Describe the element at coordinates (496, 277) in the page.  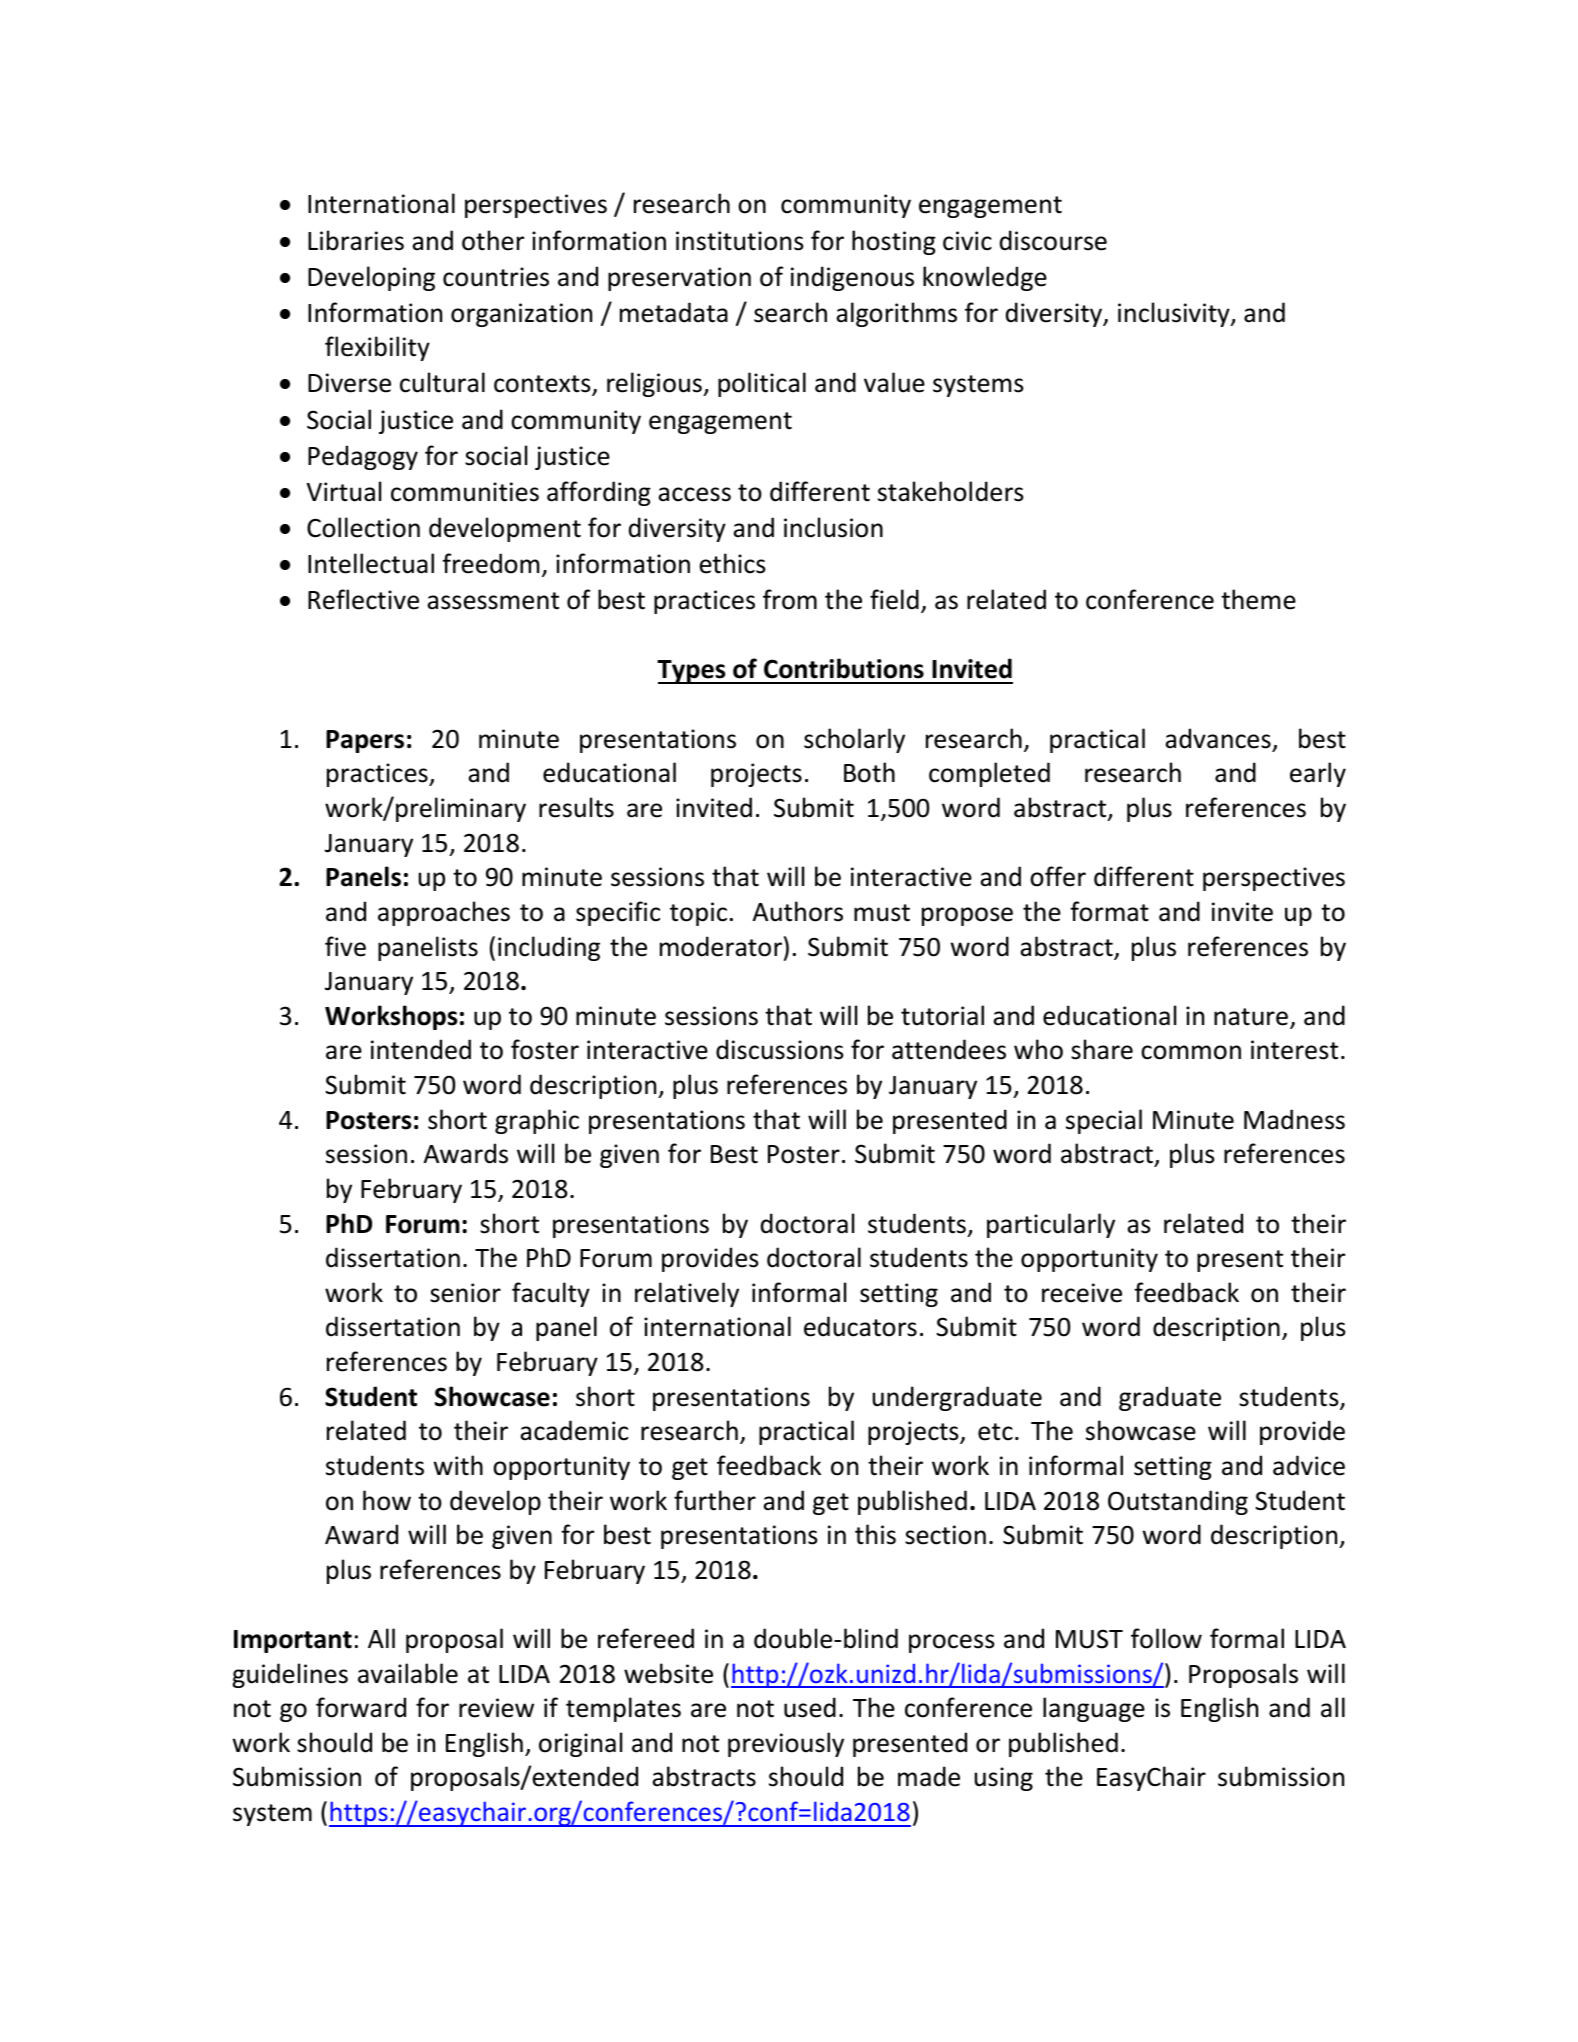
I see `countries` at that location.
